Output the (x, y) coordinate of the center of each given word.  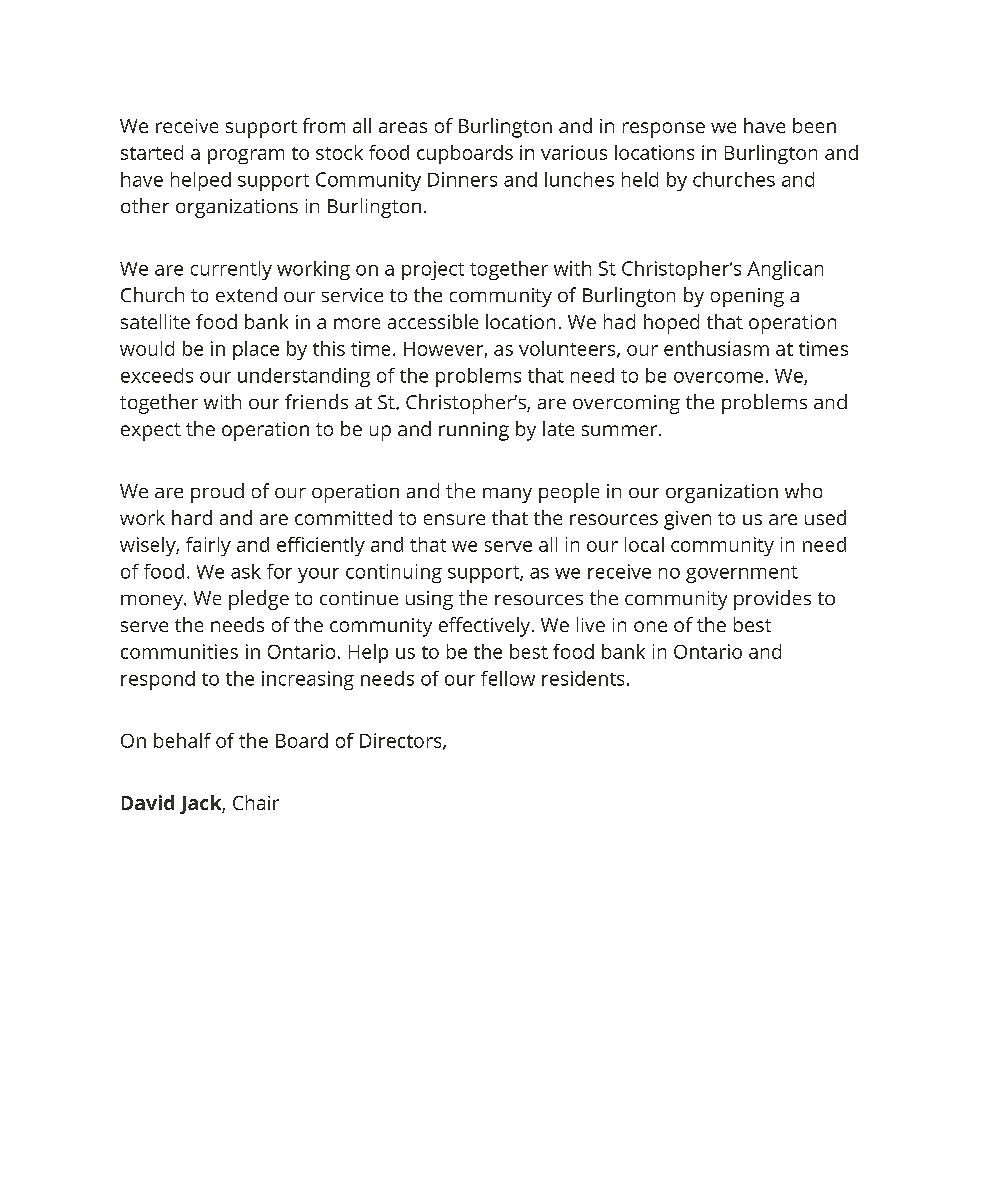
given (687, 520)
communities (179, 651)
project (433, 270)
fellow (508, 678)
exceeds (157, 375)
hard (192, 517)
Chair (256, 802)
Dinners (462, 179)
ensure (454, 519)
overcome (718, 377)
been (814, 125)
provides (772, 600)
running (474, 431)
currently (231, 270)
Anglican (785, 270)
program (246, 156)
